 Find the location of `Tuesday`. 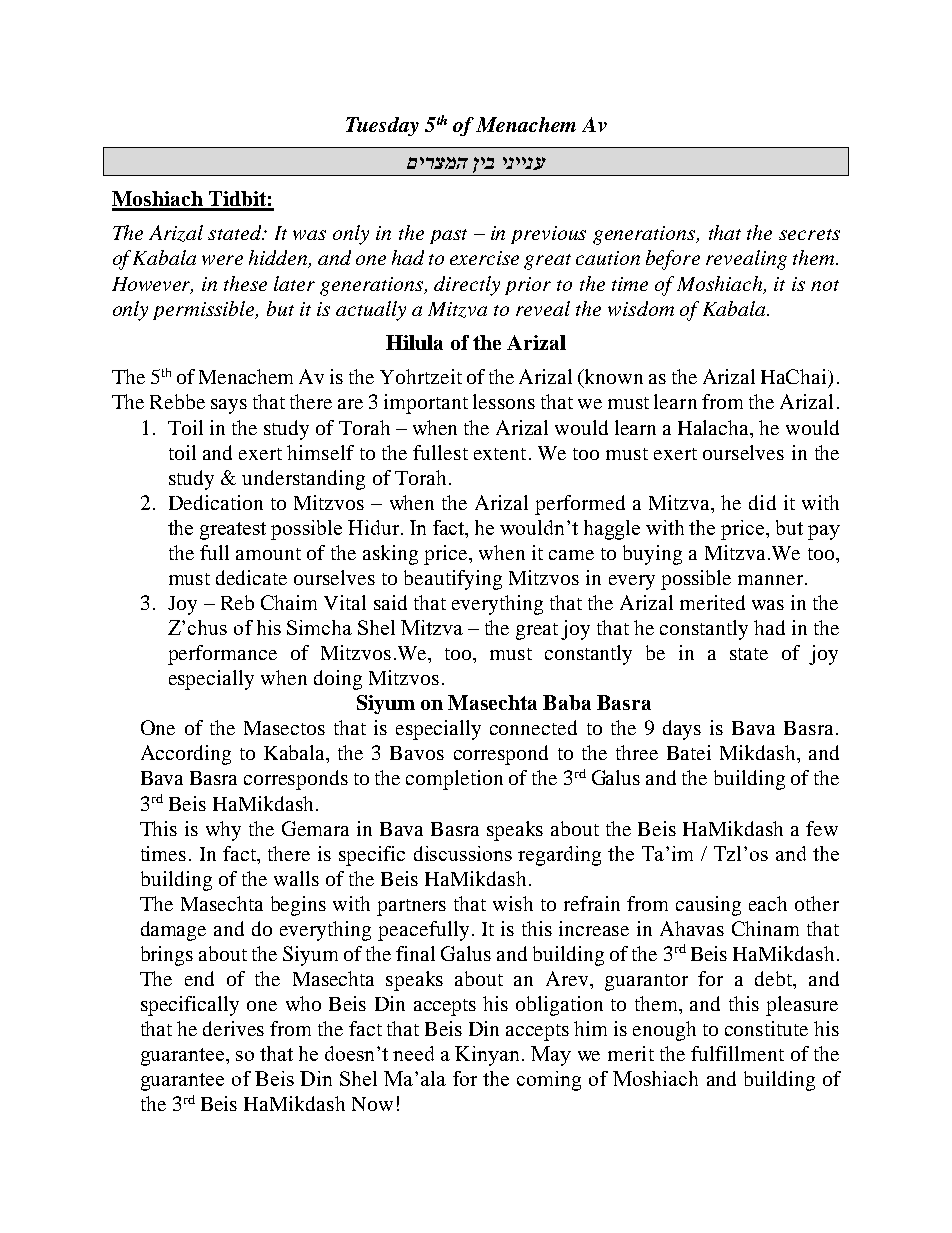

Tuesday is located at coordinates (382, 126).
